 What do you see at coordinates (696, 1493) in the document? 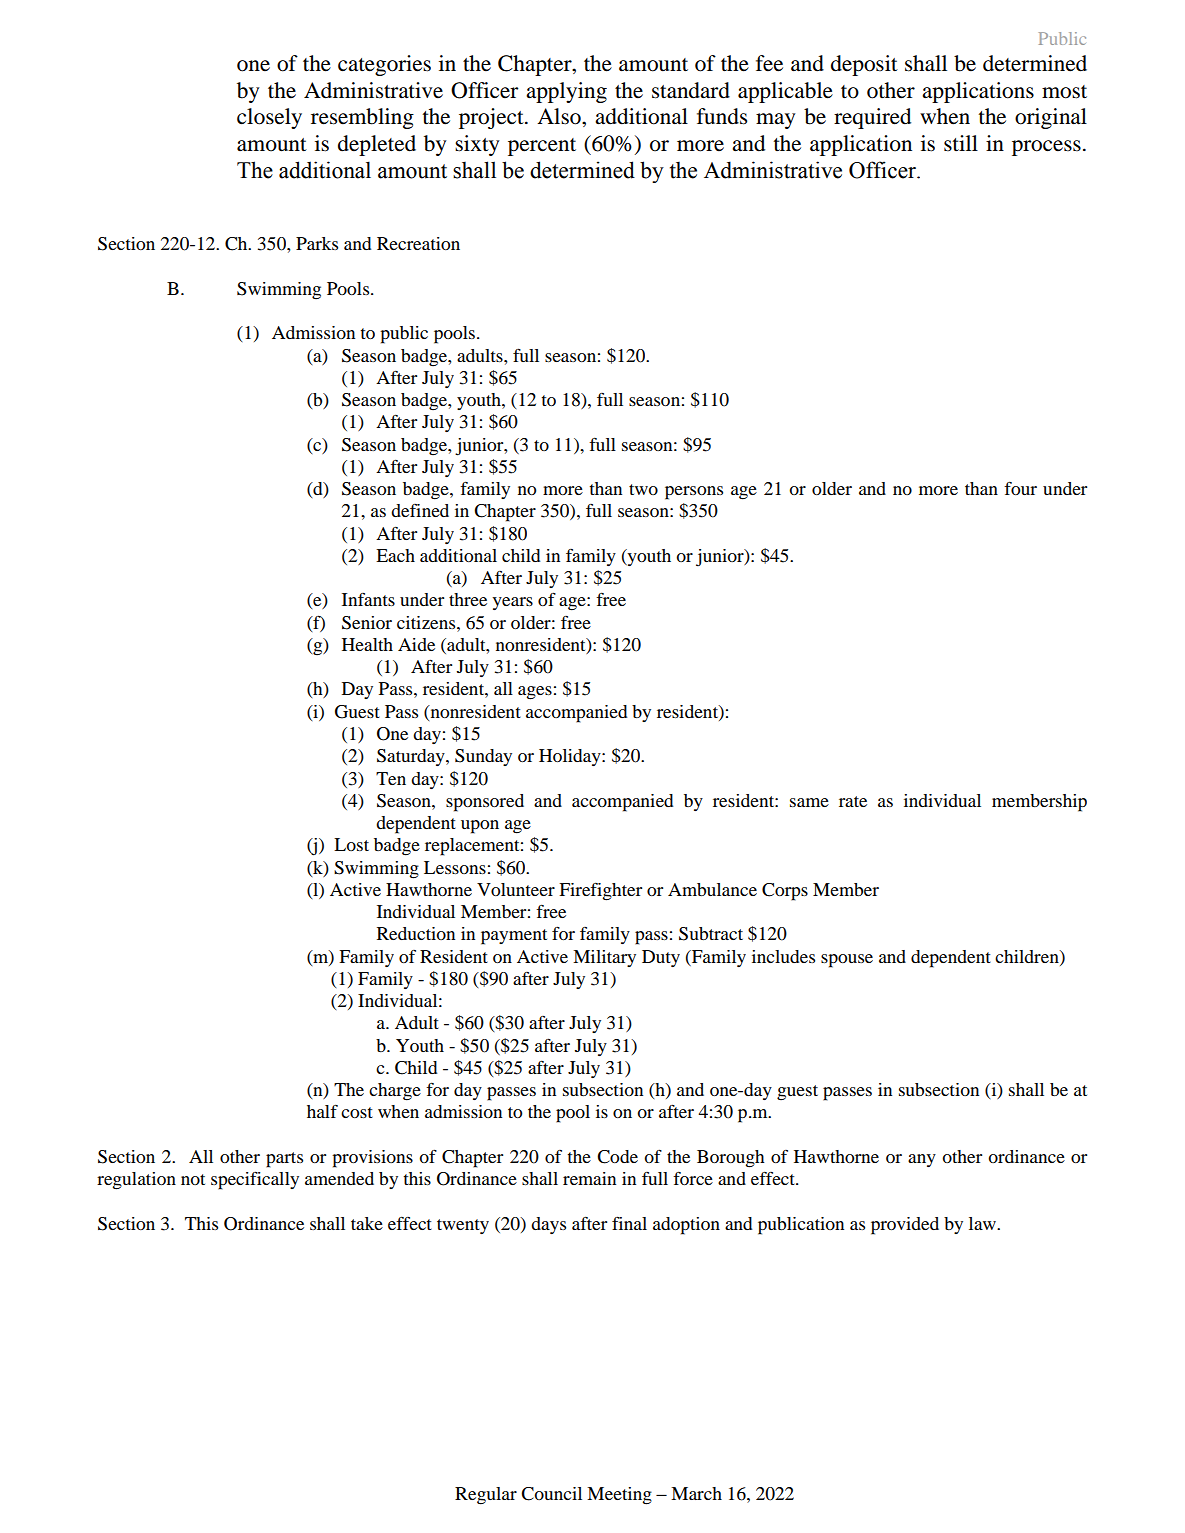
I see `March` at bounding box center [696, 1493].
